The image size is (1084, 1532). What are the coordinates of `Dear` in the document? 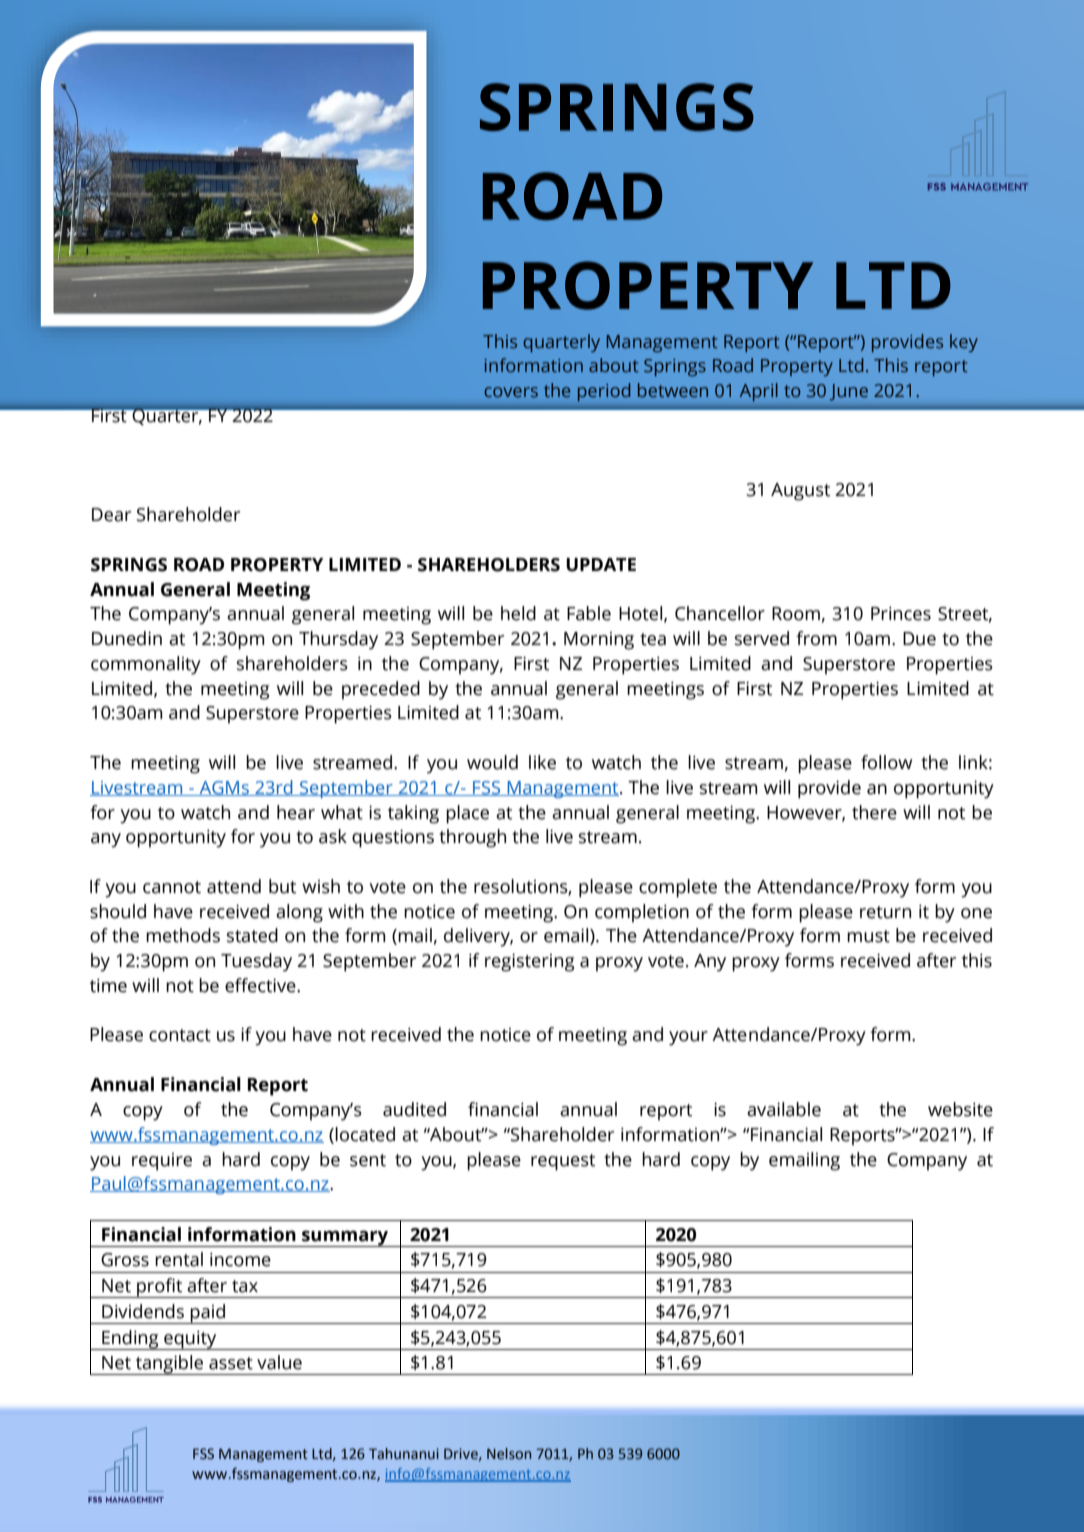 It's located at (111, 515).
